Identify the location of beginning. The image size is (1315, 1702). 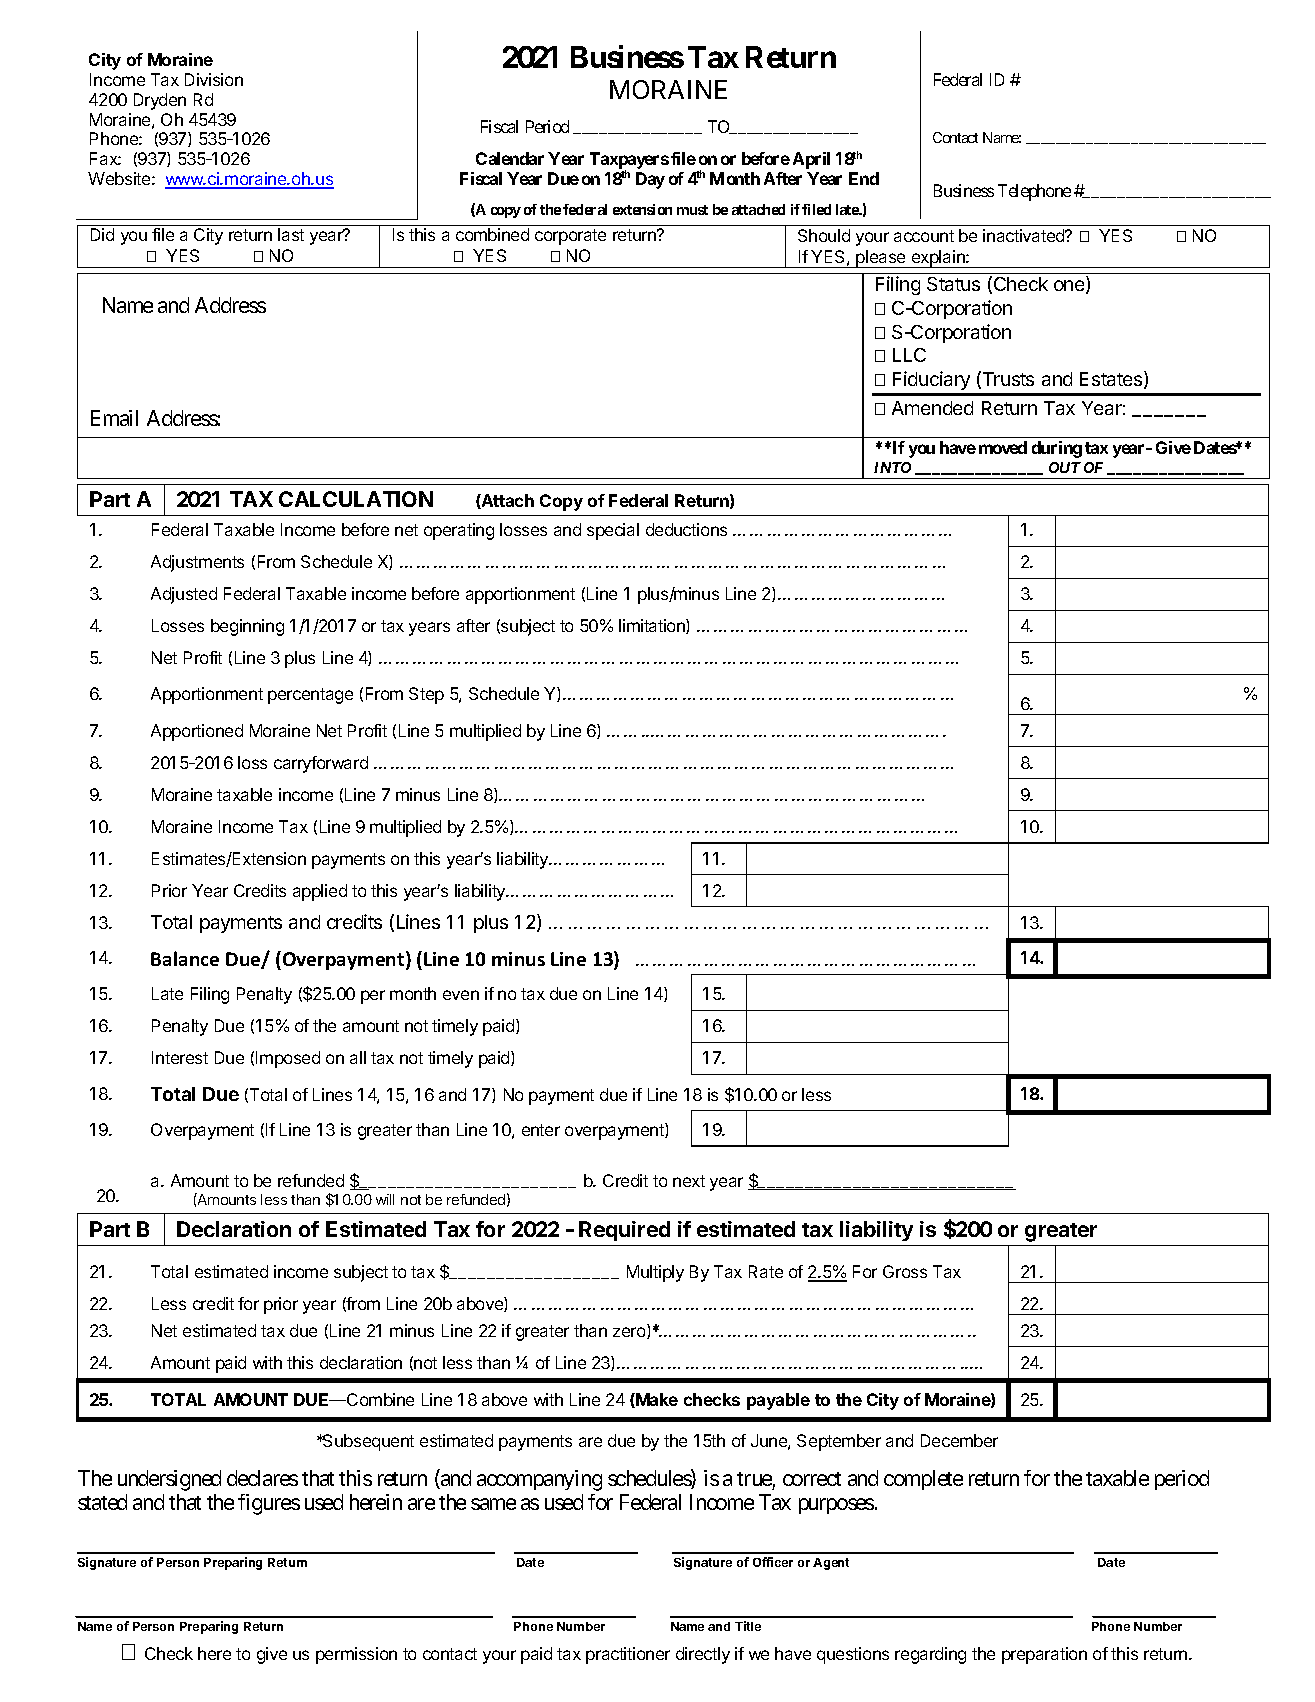
(247, 627).
